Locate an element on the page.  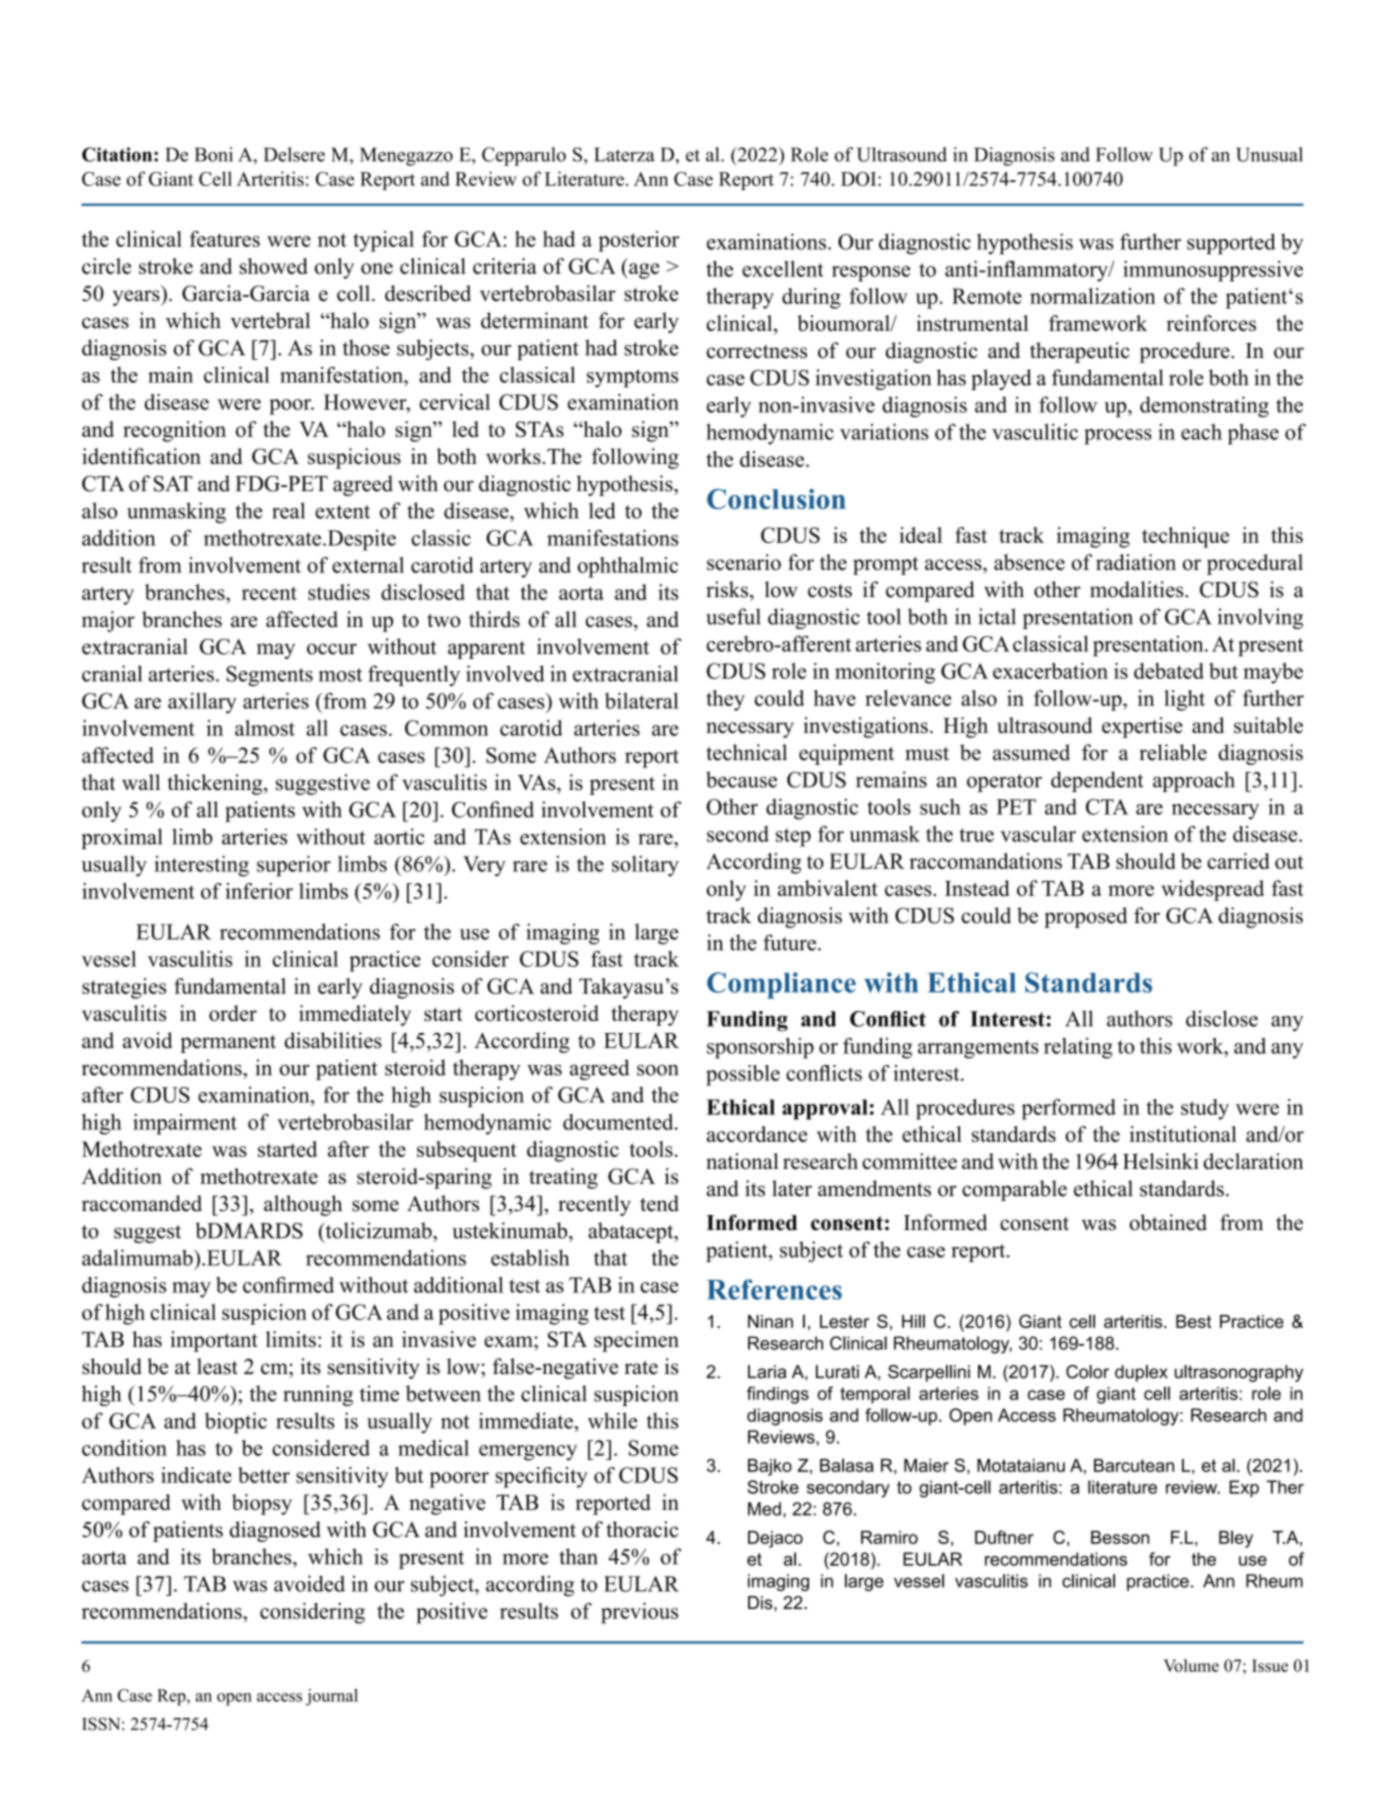
radiation is located at coordinates (1136, 562).
